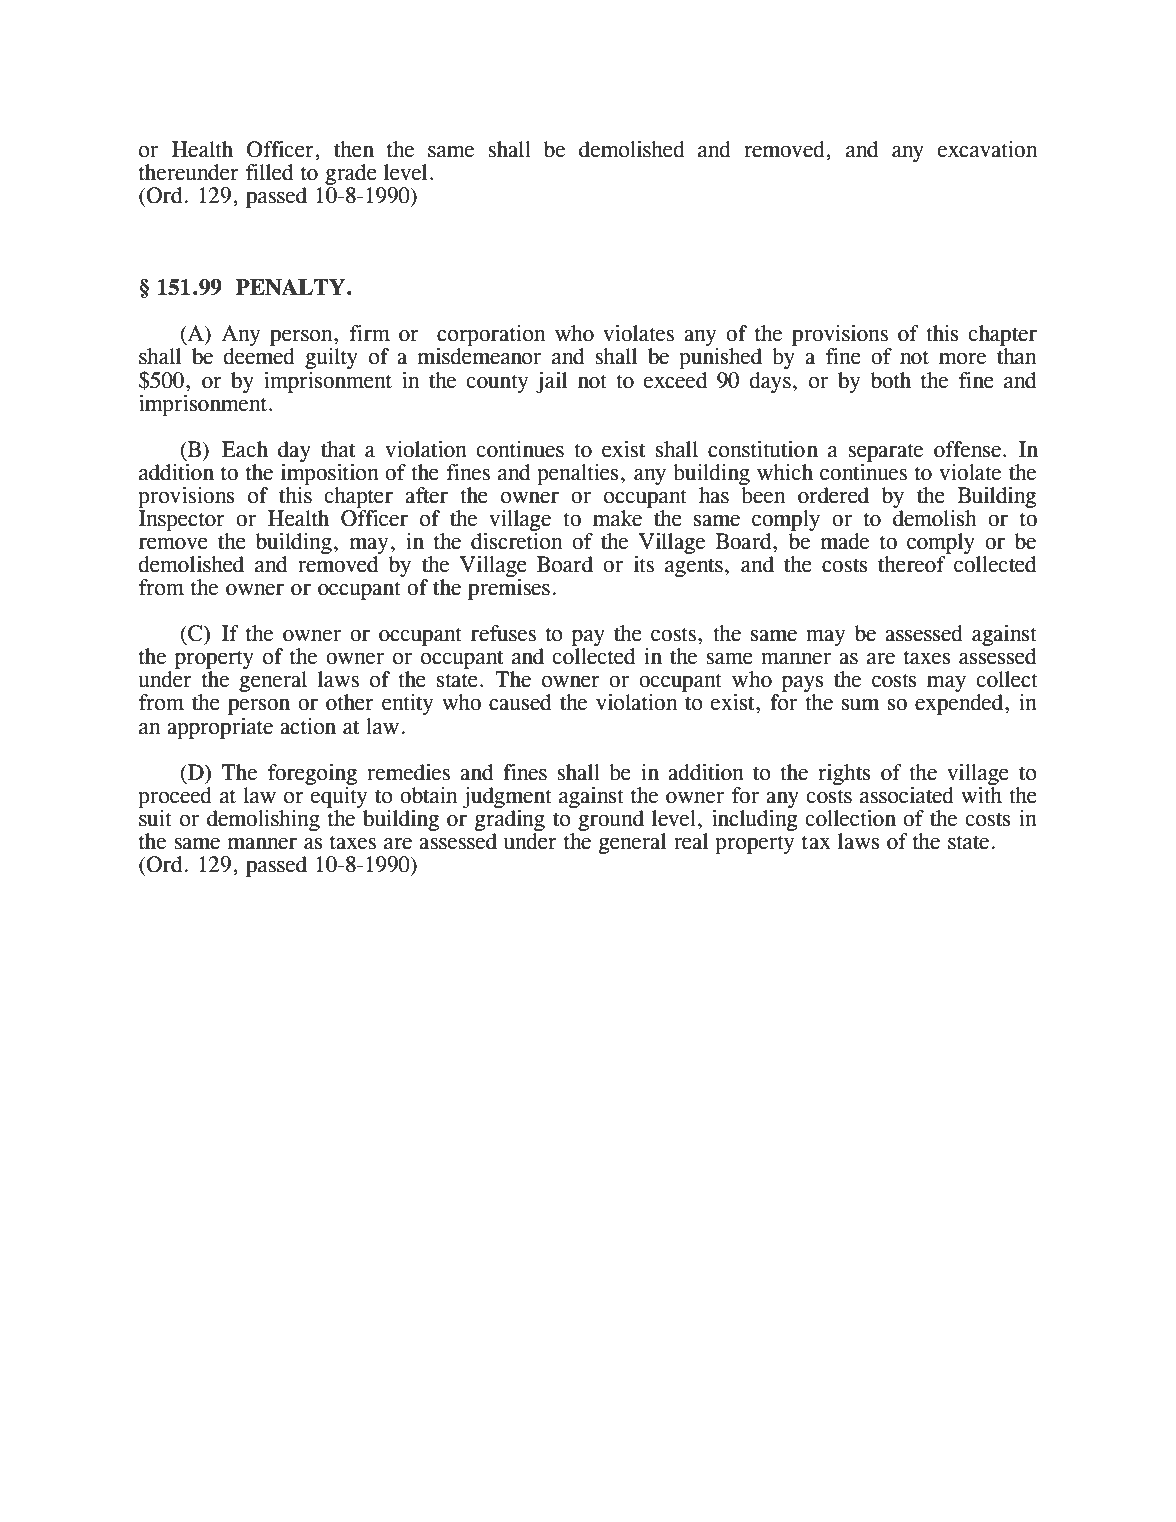 The image size is (1176, 1522). Describe the element at coordinates (912, 564) in the screenshot. I see `thereof` at that location.
